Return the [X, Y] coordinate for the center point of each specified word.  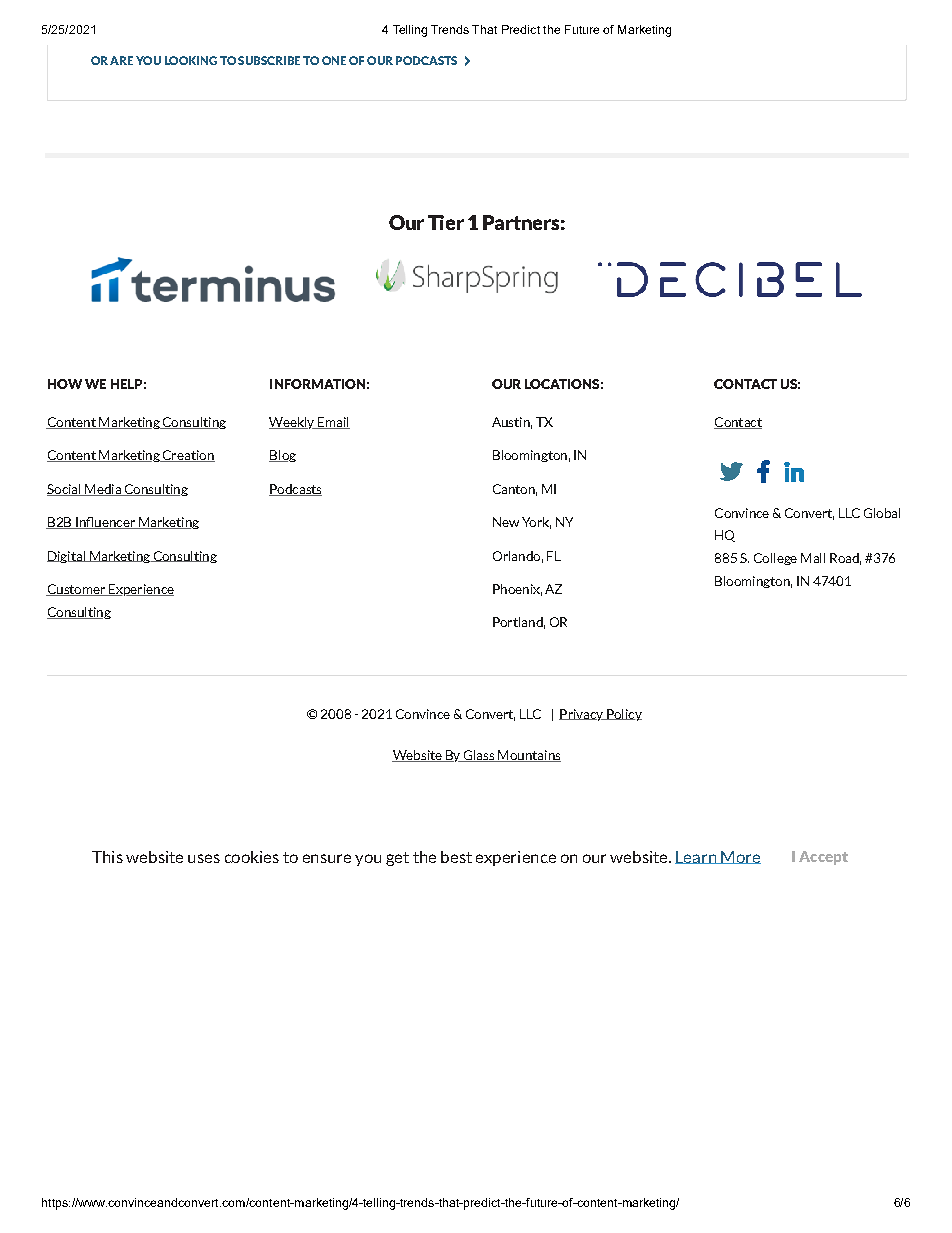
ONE [334, 60]
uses [204, 858]
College [775, 559]
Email [333, 423]
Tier [446, 222]
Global [882, 513]
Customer [77, 590]
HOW [65, 384]
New [506, 522]
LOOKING [191, 60]
